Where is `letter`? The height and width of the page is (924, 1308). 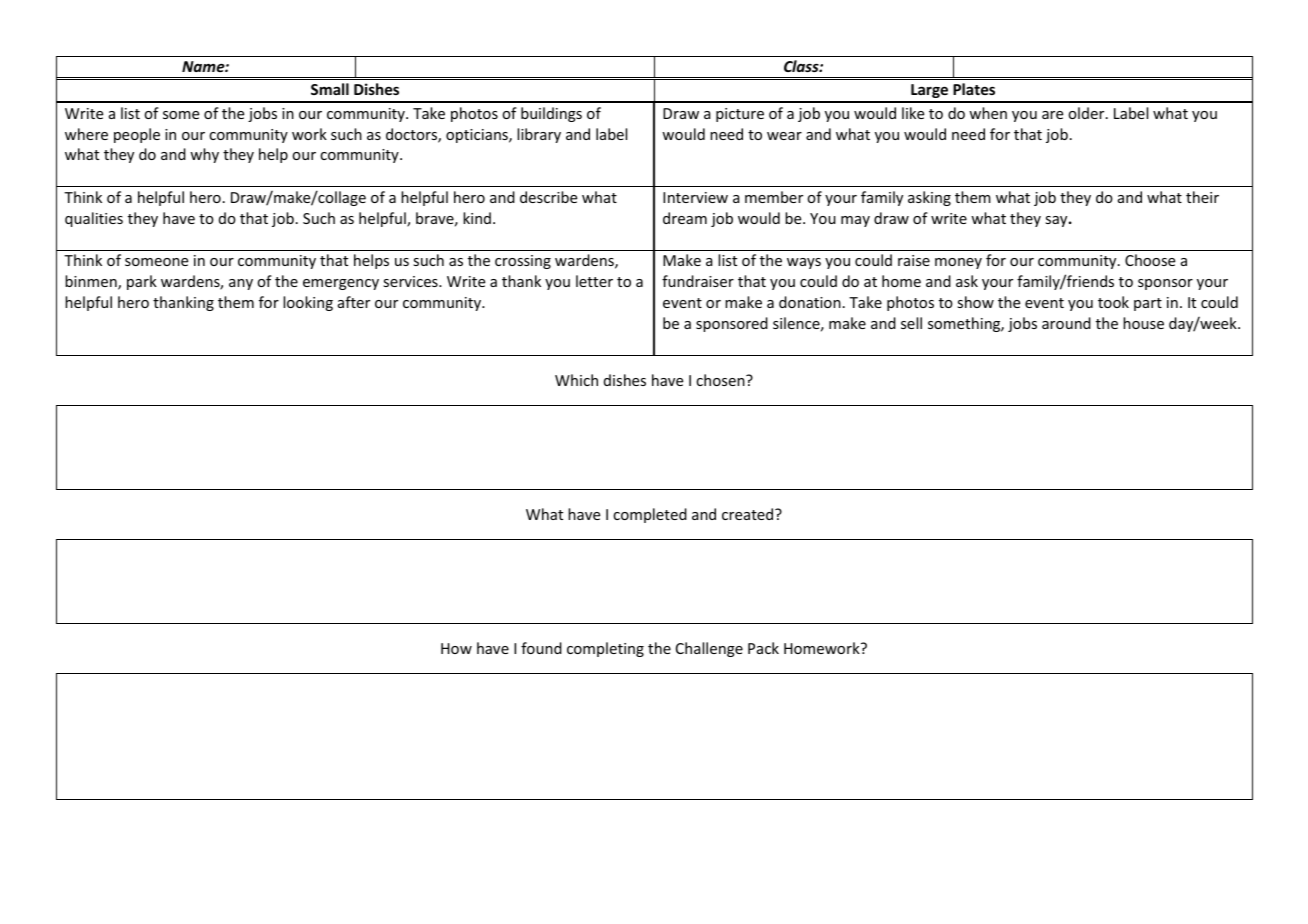 letter is located at coordinates (594, 281).
